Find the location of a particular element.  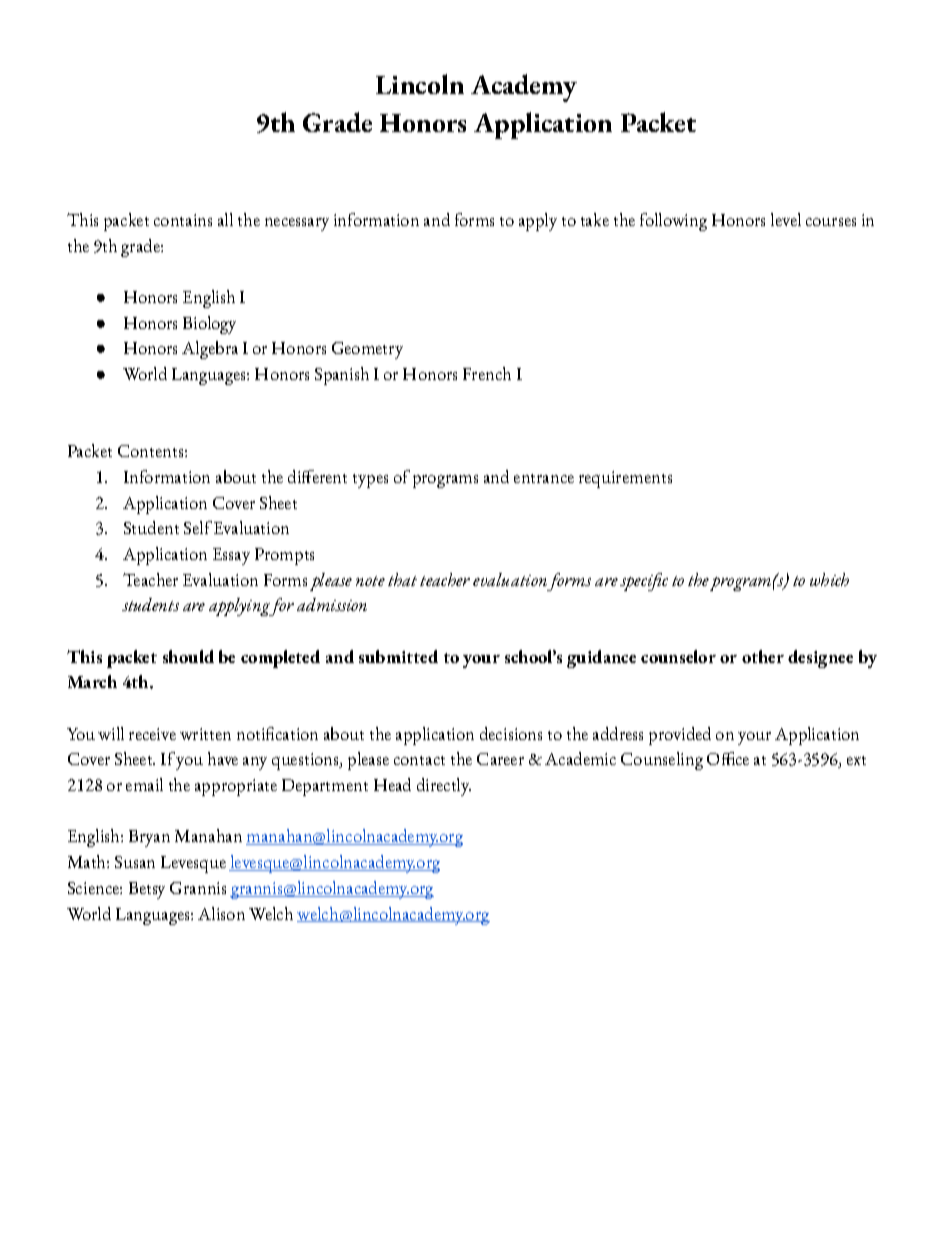

Betsy is located at coordinates (147, 890).
